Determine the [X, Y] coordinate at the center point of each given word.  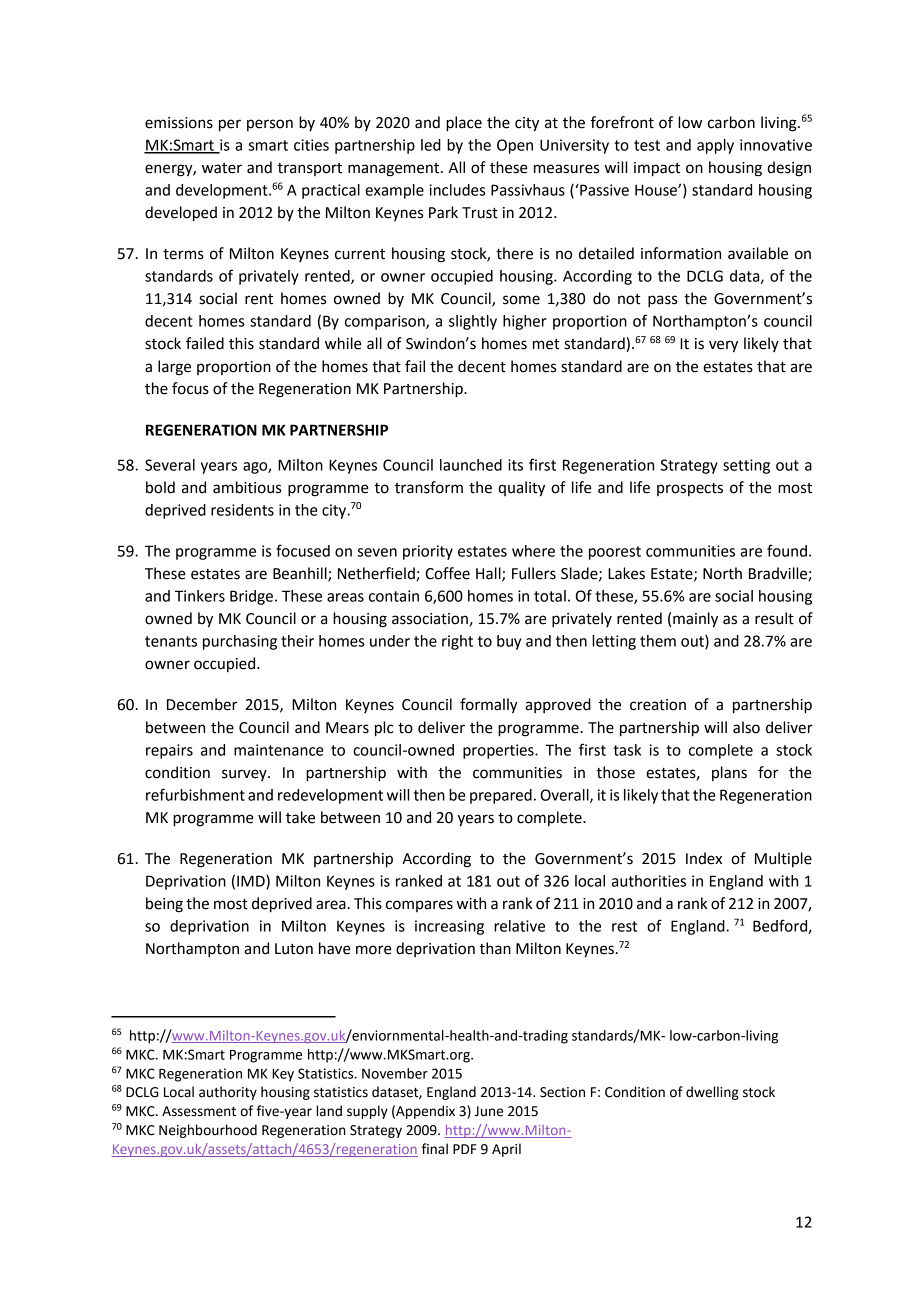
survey [245, 775]
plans [729, 773]
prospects [690, 489]
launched [471, 465]
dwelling [712, 1093]
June [489, 1111]
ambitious [247, 487]
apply [715, 146]
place [464, 124]
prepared [501, 796]
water [222, 168]
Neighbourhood [208, 1131]
